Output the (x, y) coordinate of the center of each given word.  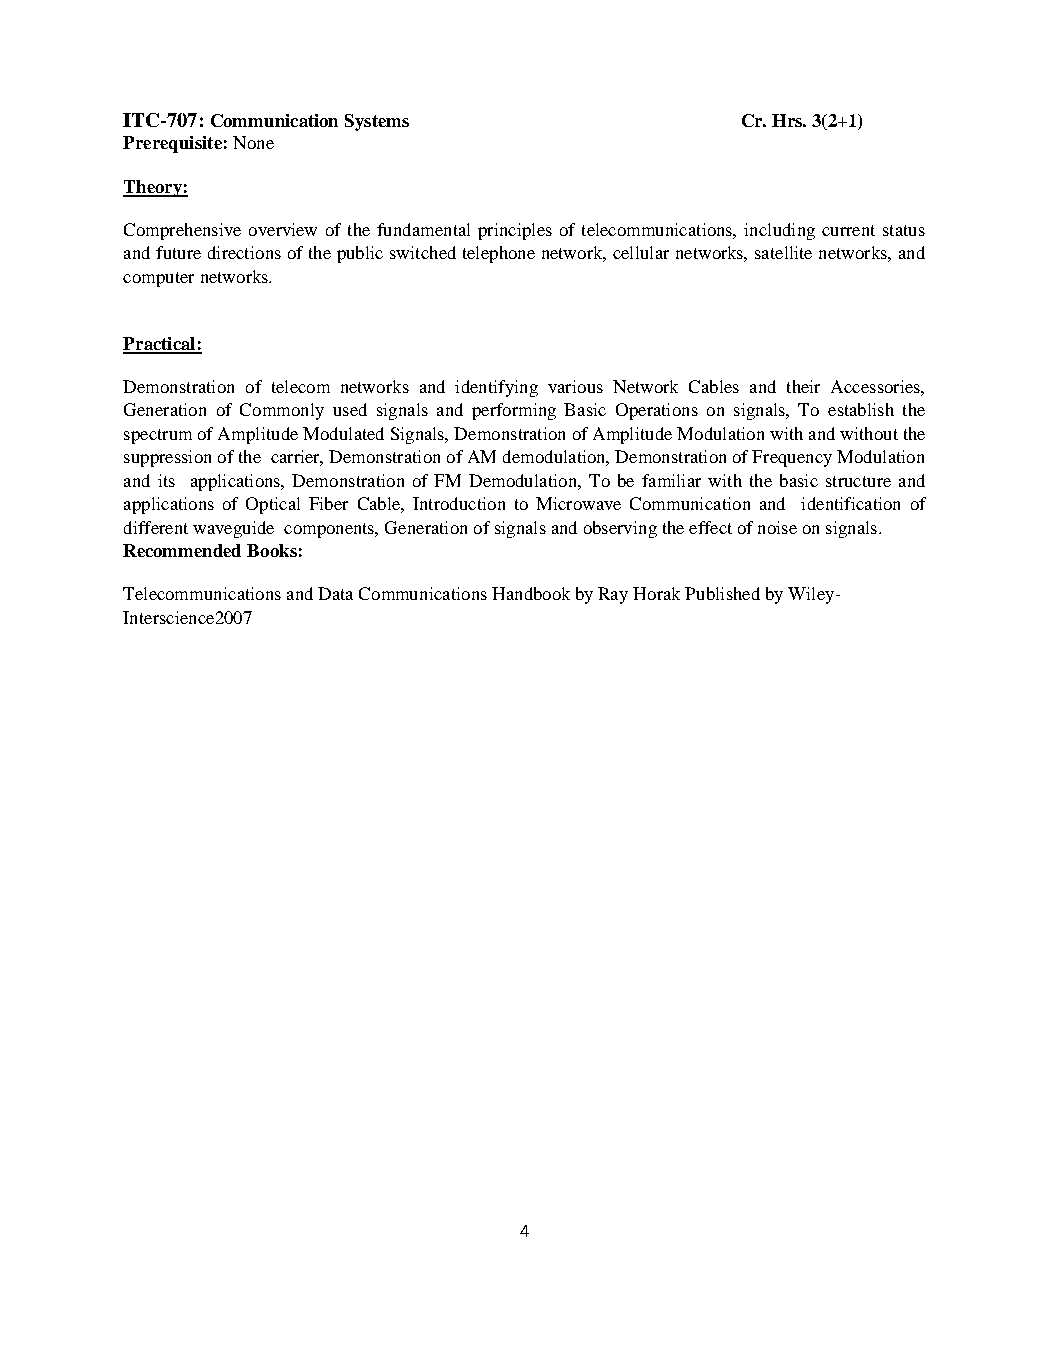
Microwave (578, 503)
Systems (377, 122)
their (803, 386)
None (253, 142)
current (848, 230)
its (166, 480)
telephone (499, 254)
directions (244, 252)
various (575, 386)
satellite (783, 252)
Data (335, 593)
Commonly (282, 411)
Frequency (792, 458)
